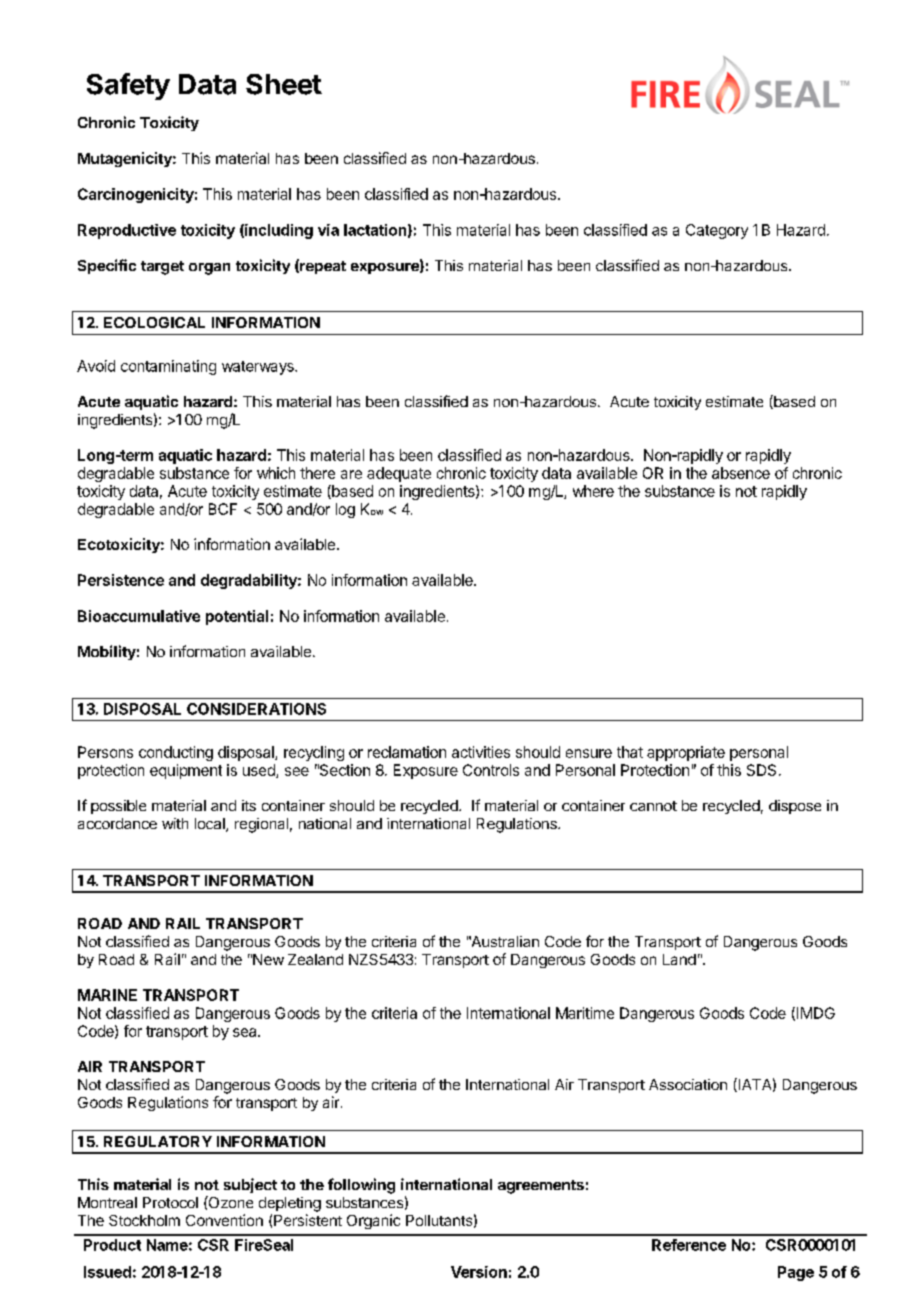 This screenshot has width=924, height=1308. What do you see at coordinates (686, 753) in the screenshot?
I see `appropriate` at bounding box center [686, 753].
